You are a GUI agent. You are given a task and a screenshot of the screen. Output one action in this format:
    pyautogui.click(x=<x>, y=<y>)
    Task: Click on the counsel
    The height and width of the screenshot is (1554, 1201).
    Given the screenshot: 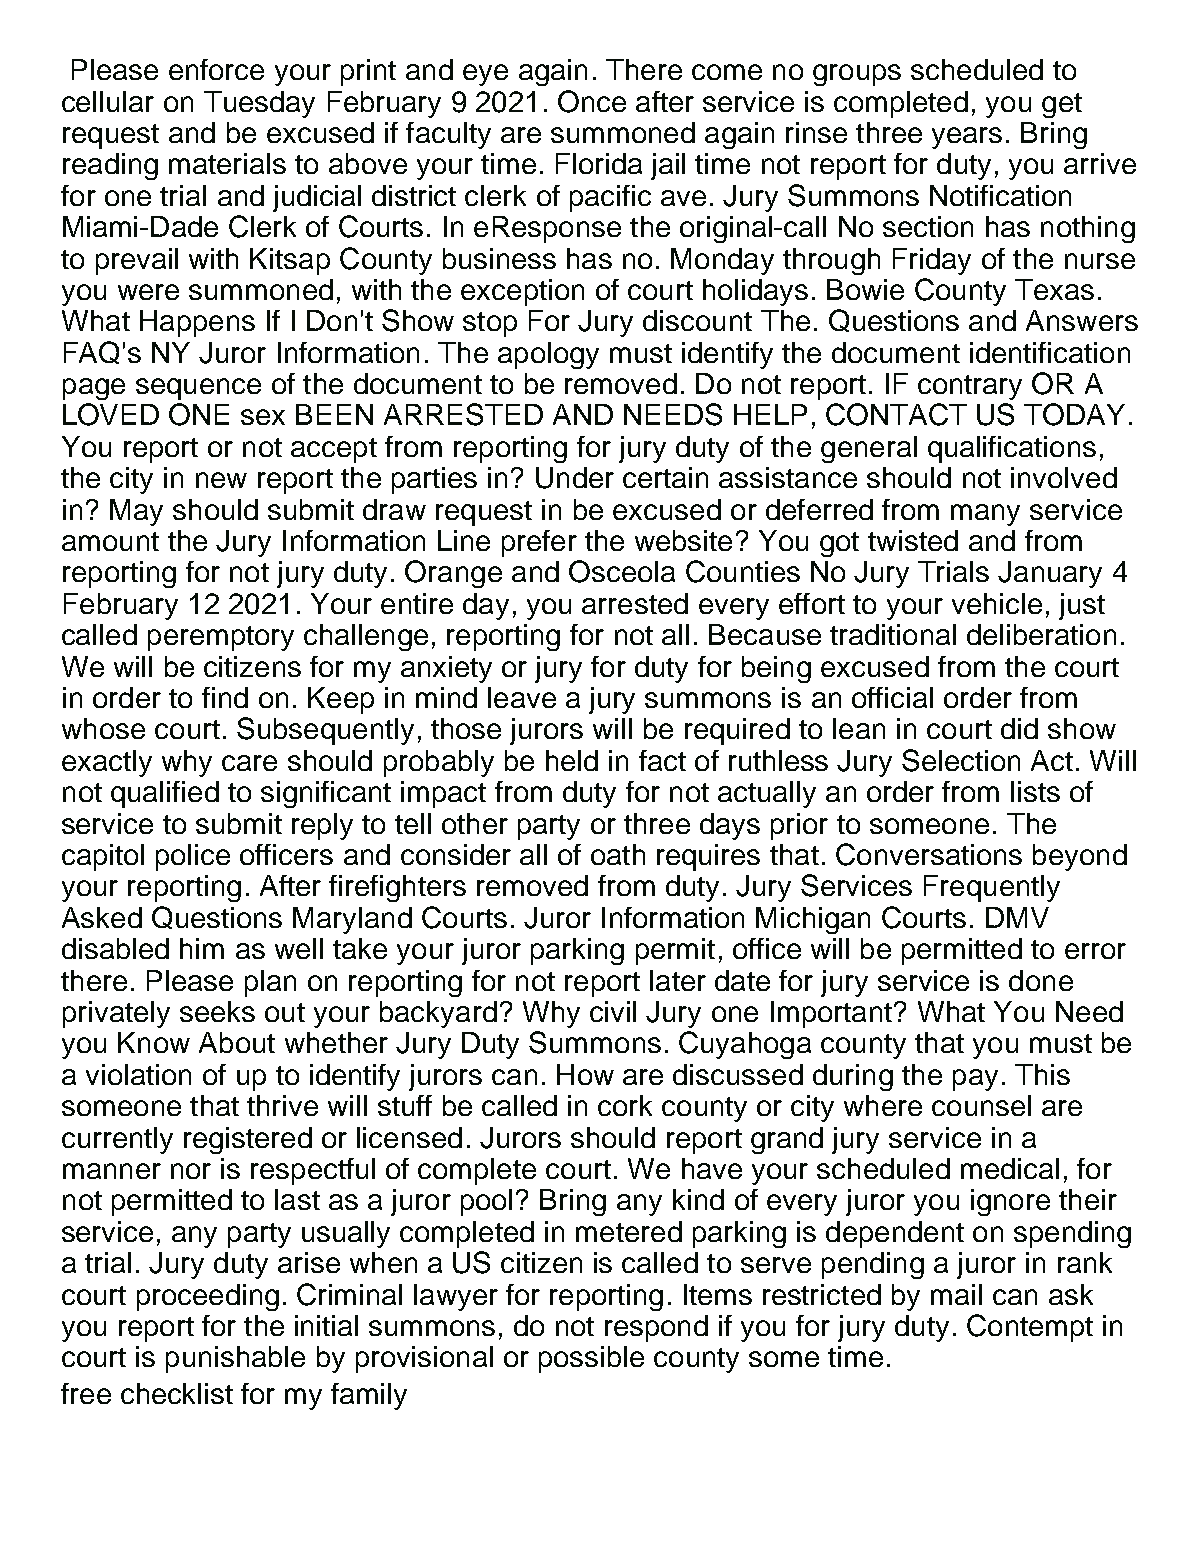 What is the action you would take?
    pyautogui.click(x=981, y=1105)
